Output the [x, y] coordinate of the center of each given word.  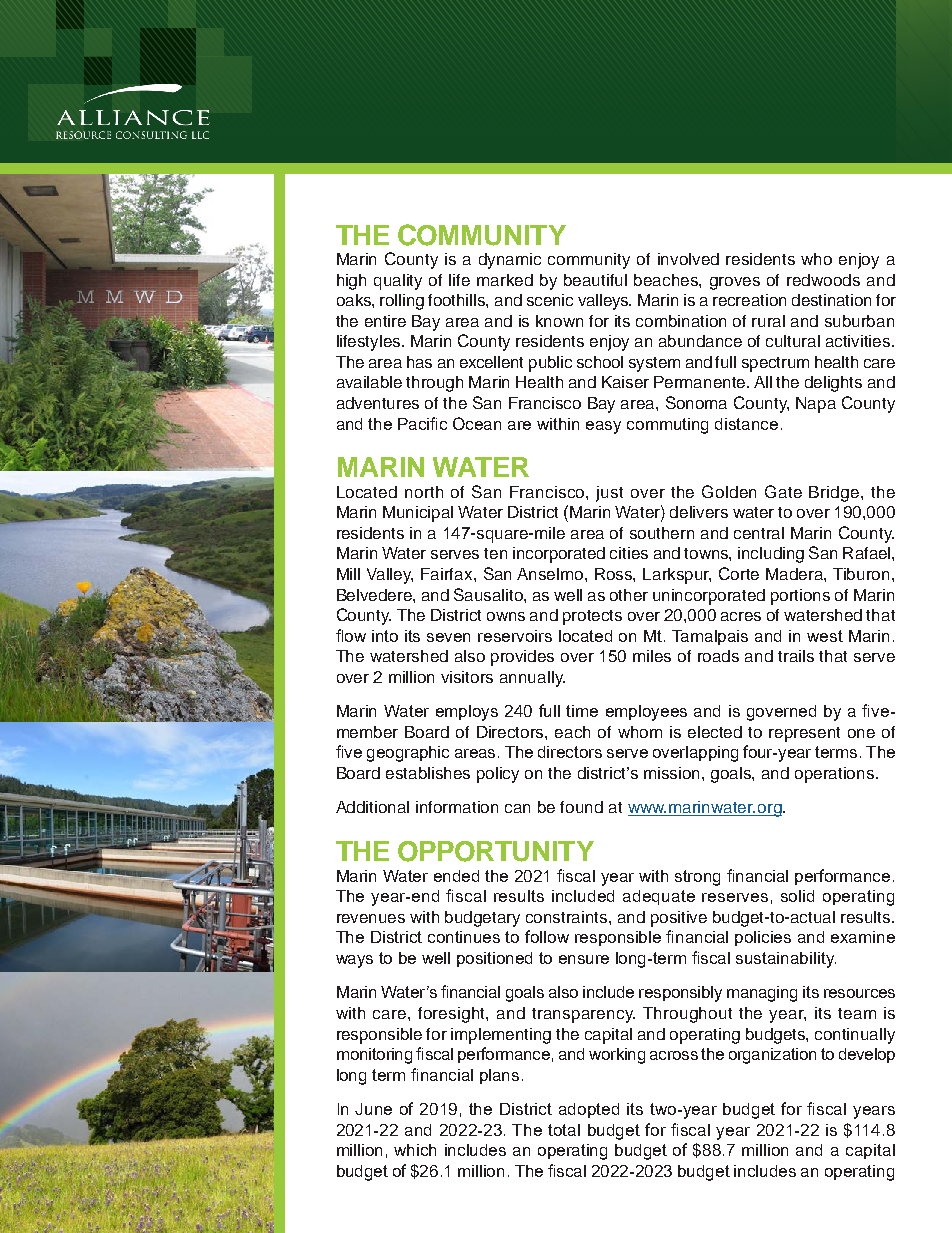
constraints [568, 917]
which [415, 1150]
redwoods [823, 280]
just [609, 494]
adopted [589, 1110]
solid [797, 896]
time [582, 711]
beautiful [595, 280]
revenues [371, 918]
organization [772, 1056]
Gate [783, 491]
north [424, 492]
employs [467, 713]
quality [398, 282]
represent [804, 734]
